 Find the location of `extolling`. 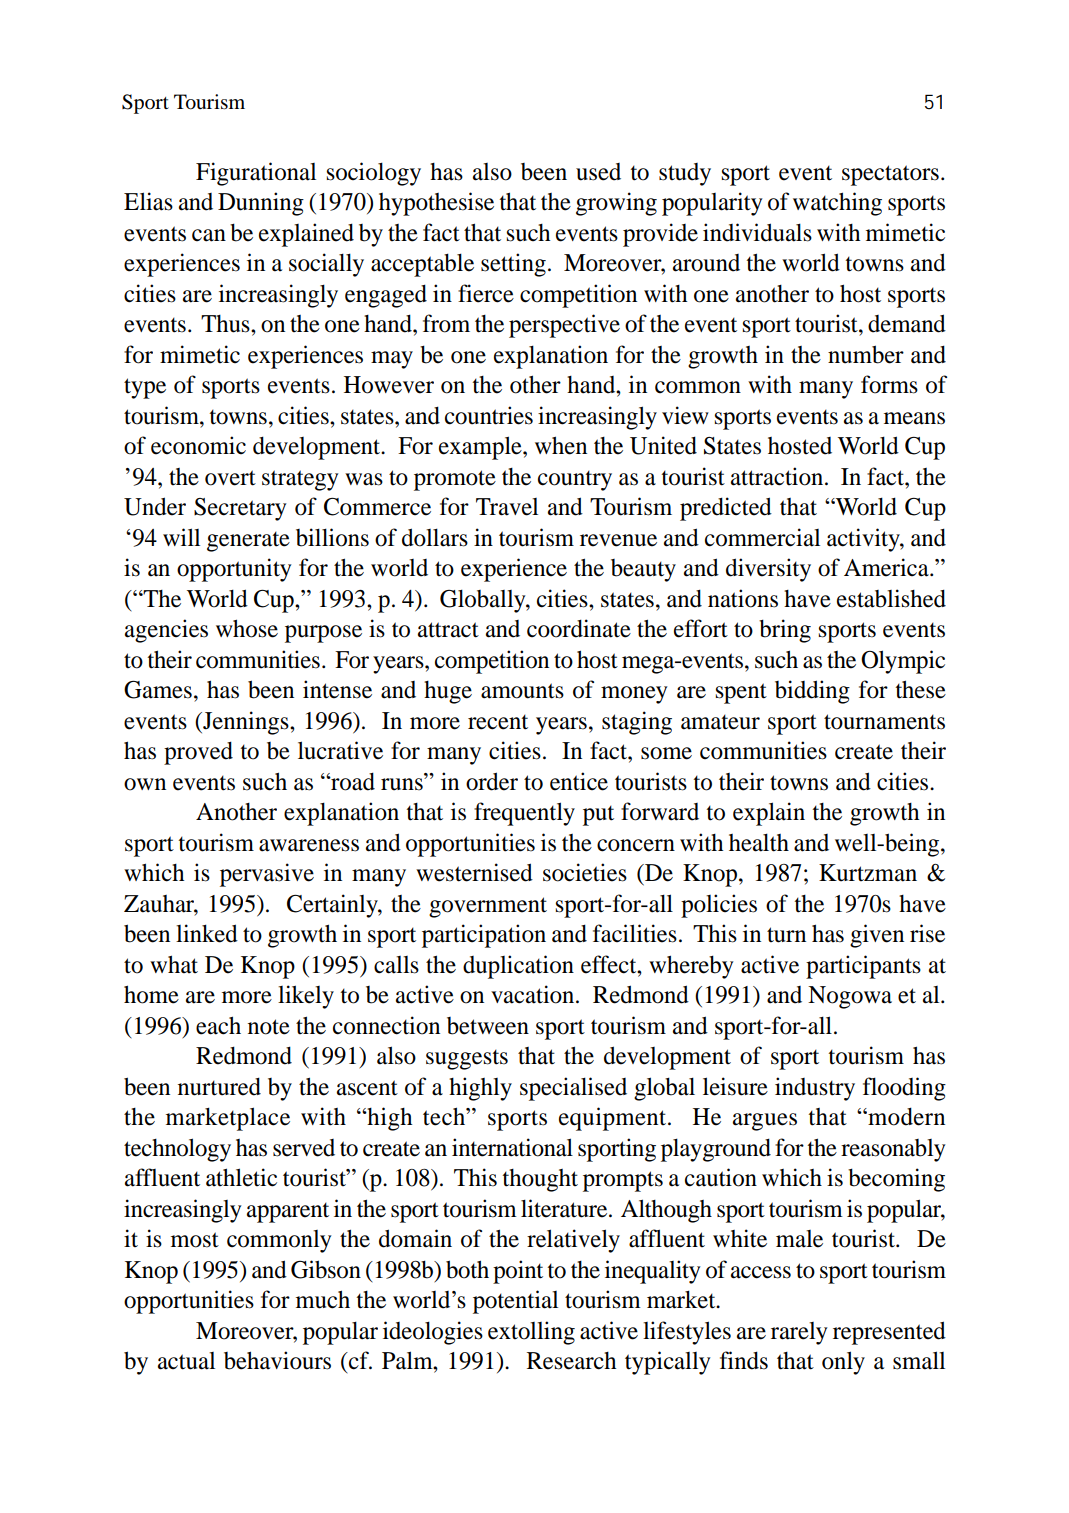

extolling is located at coordinates (531, 1333).
